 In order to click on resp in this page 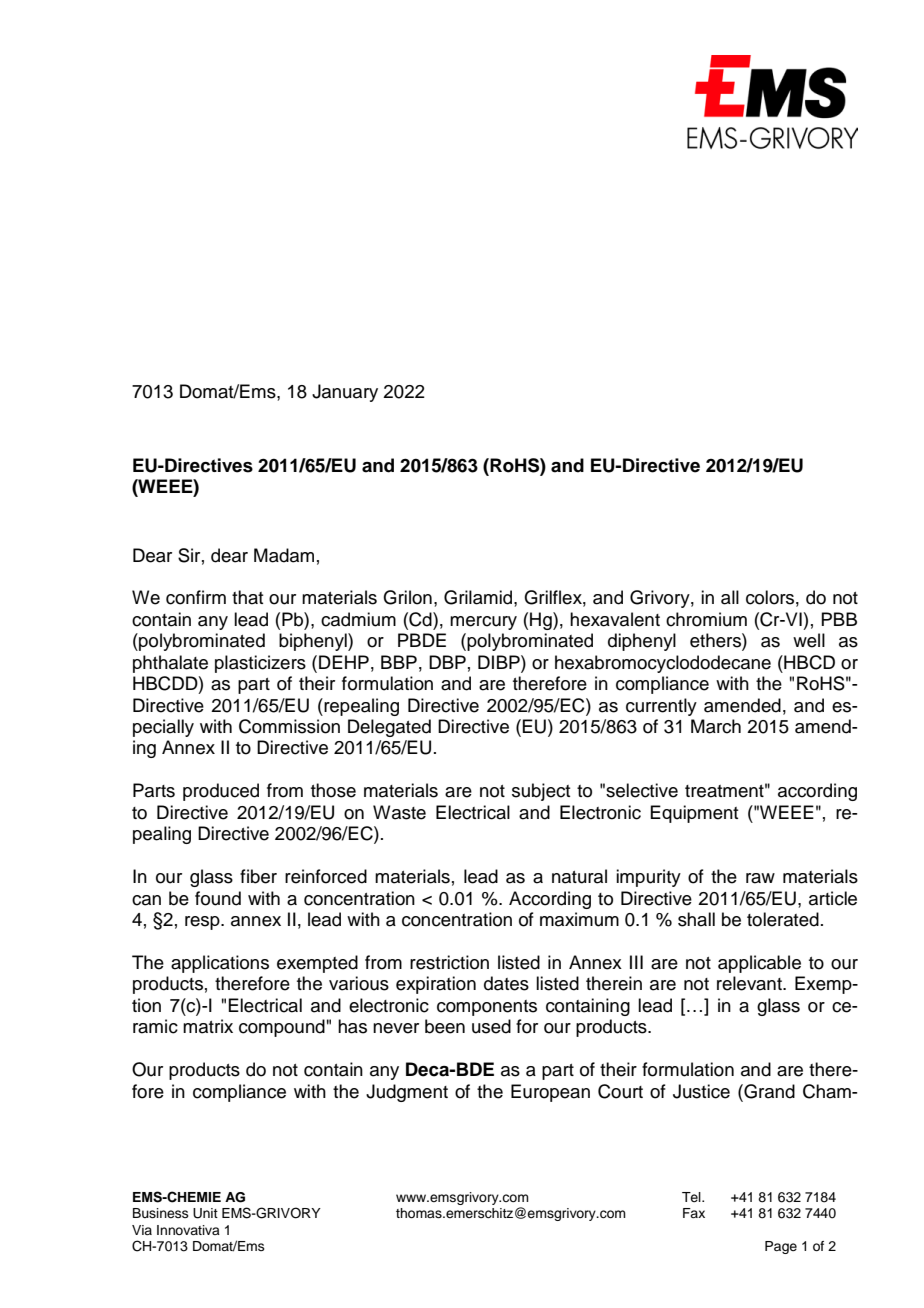, I will do `click(203, 923)`.
